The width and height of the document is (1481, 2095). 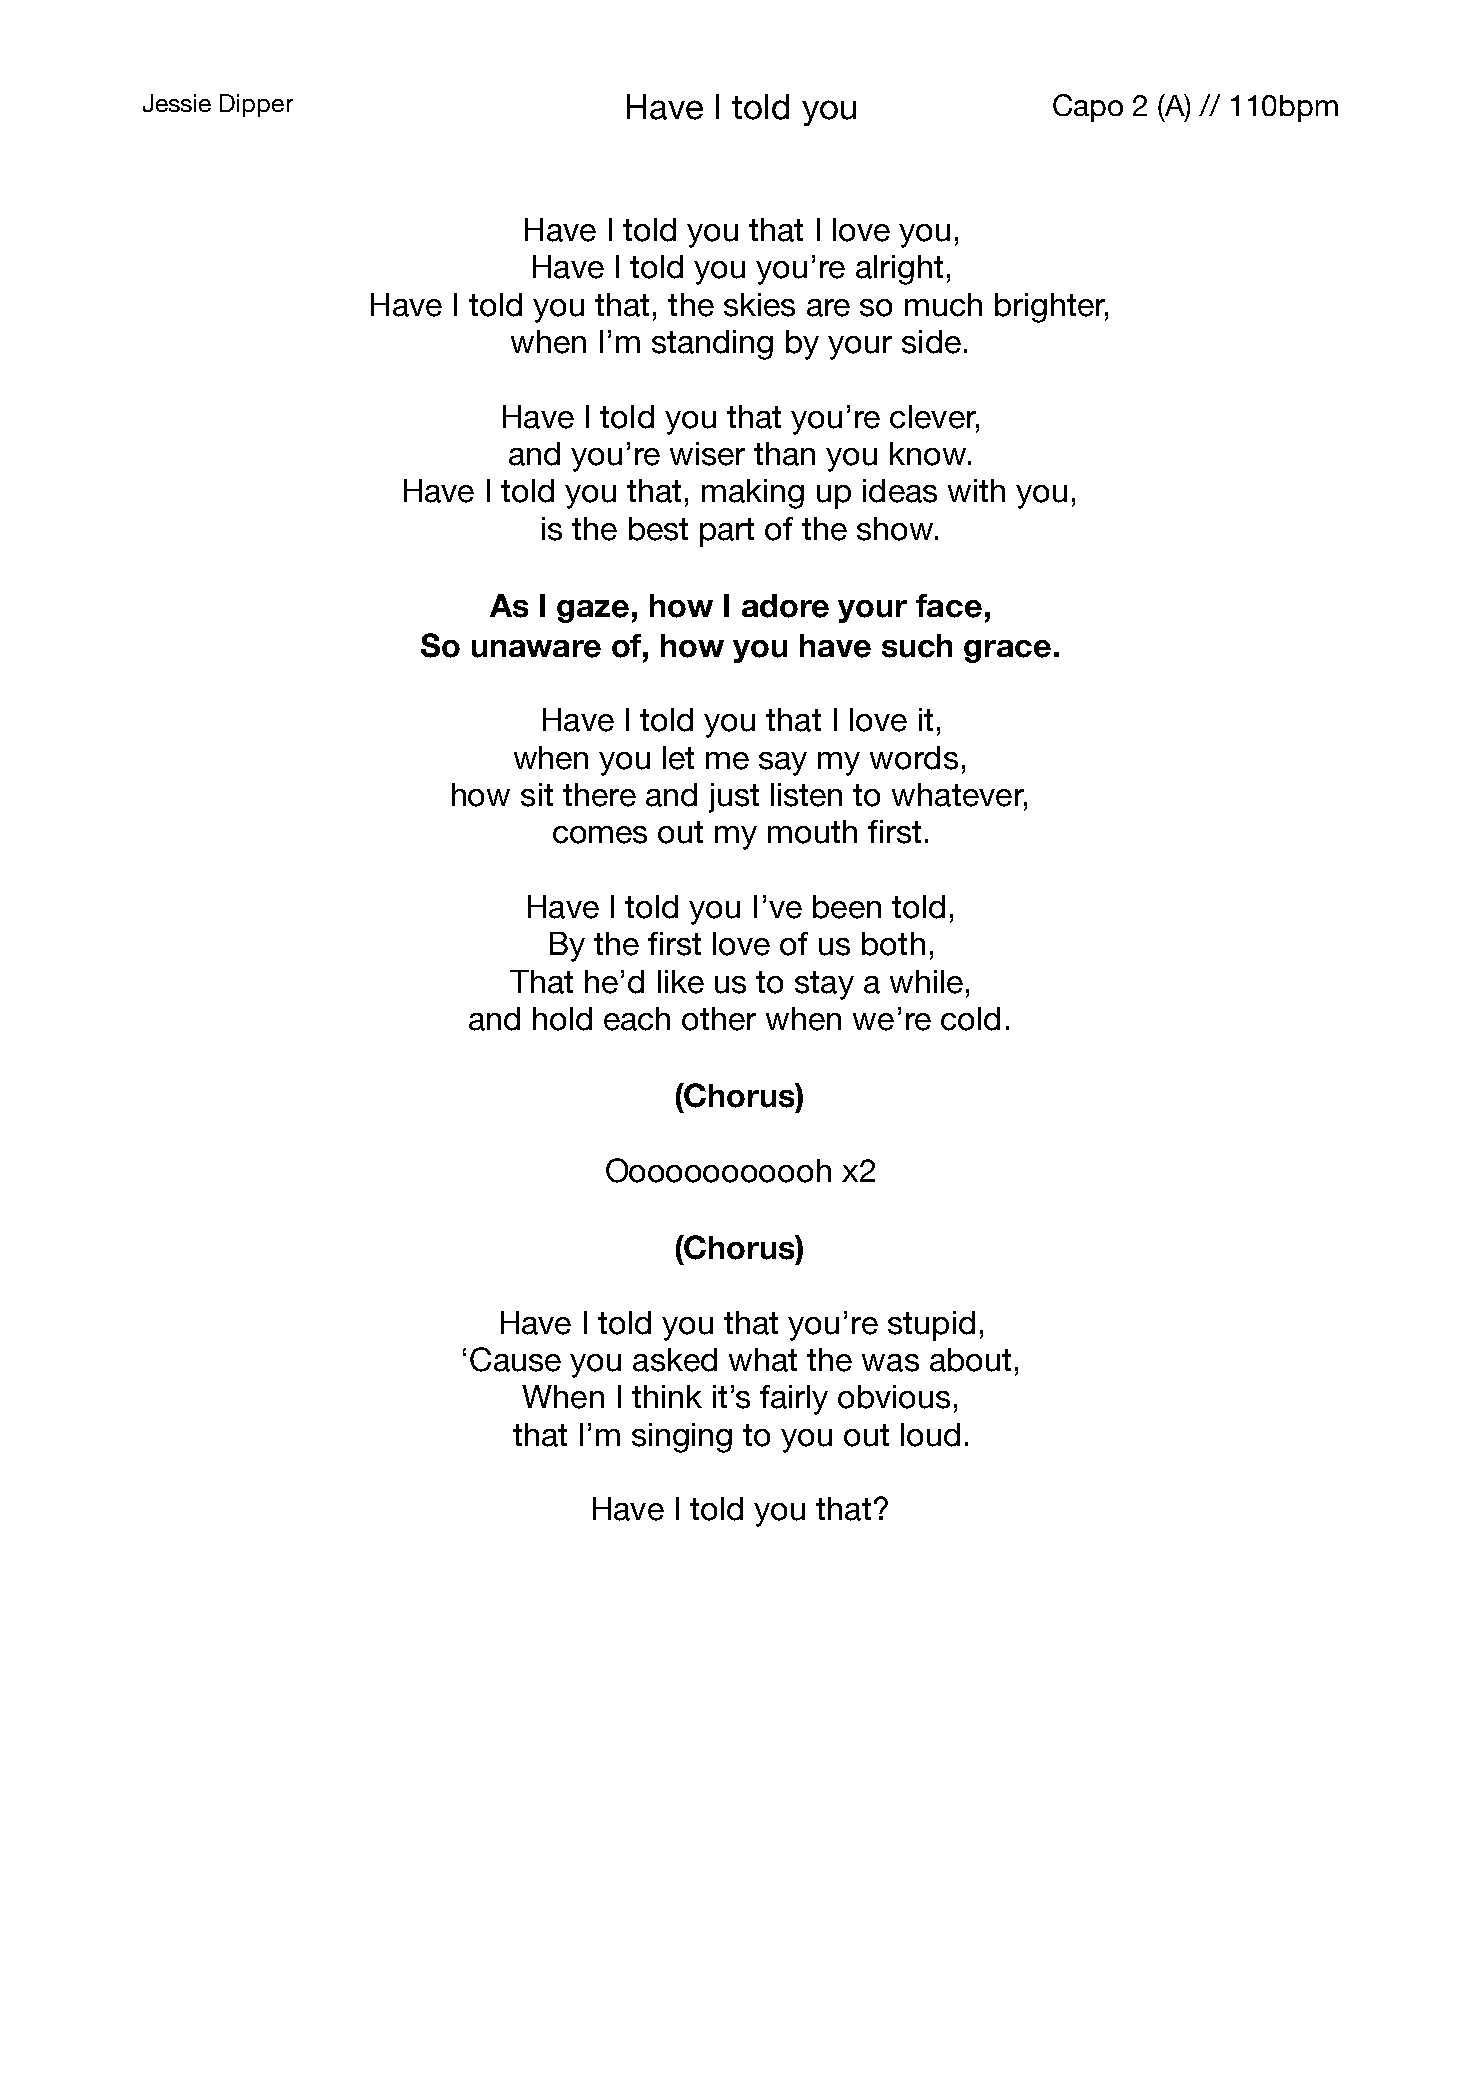 I want to click on hold, so click(x=562, y=1019).
